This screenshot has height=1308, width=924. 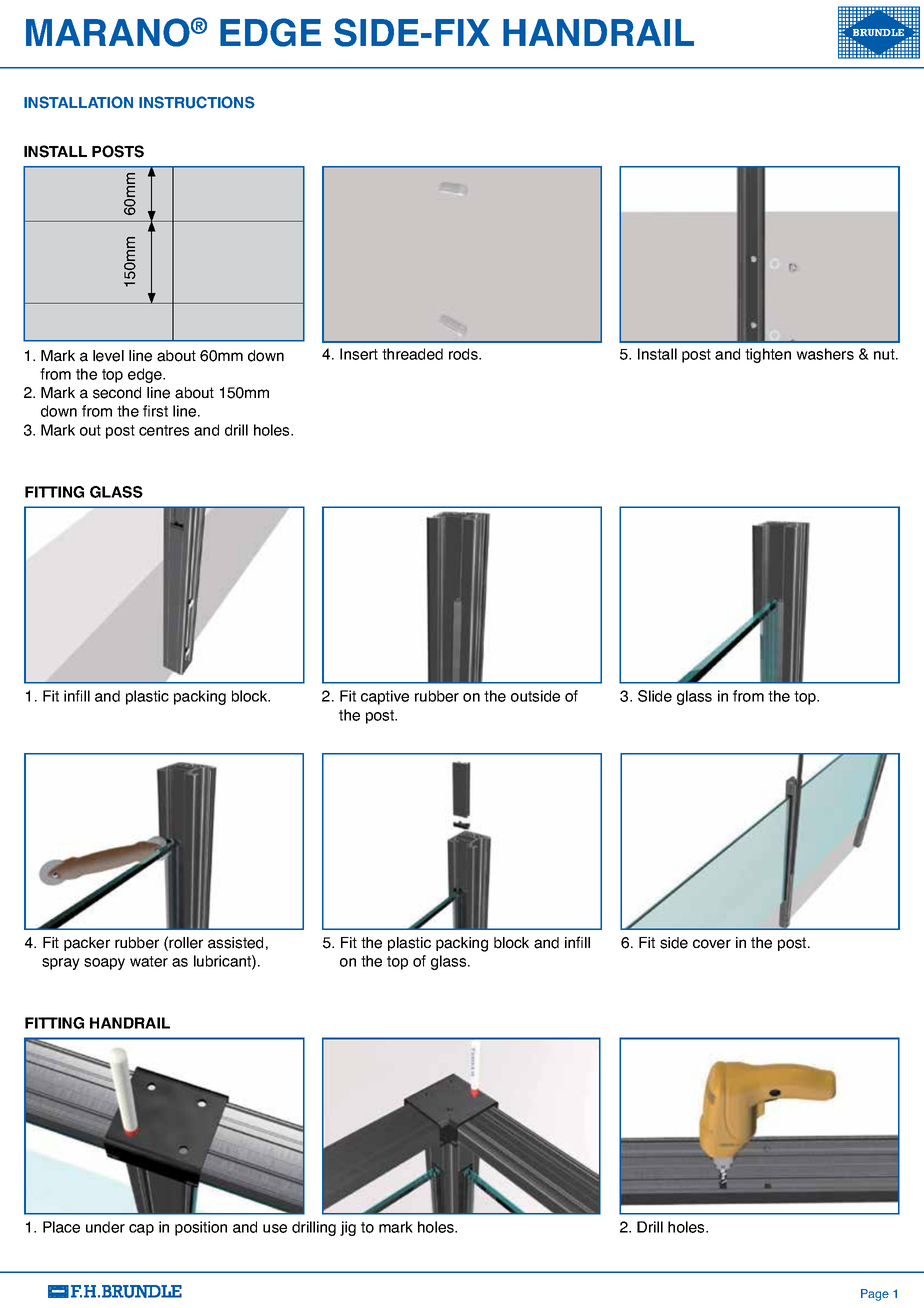 I want to click on washers, so click(x=825, y=354).
